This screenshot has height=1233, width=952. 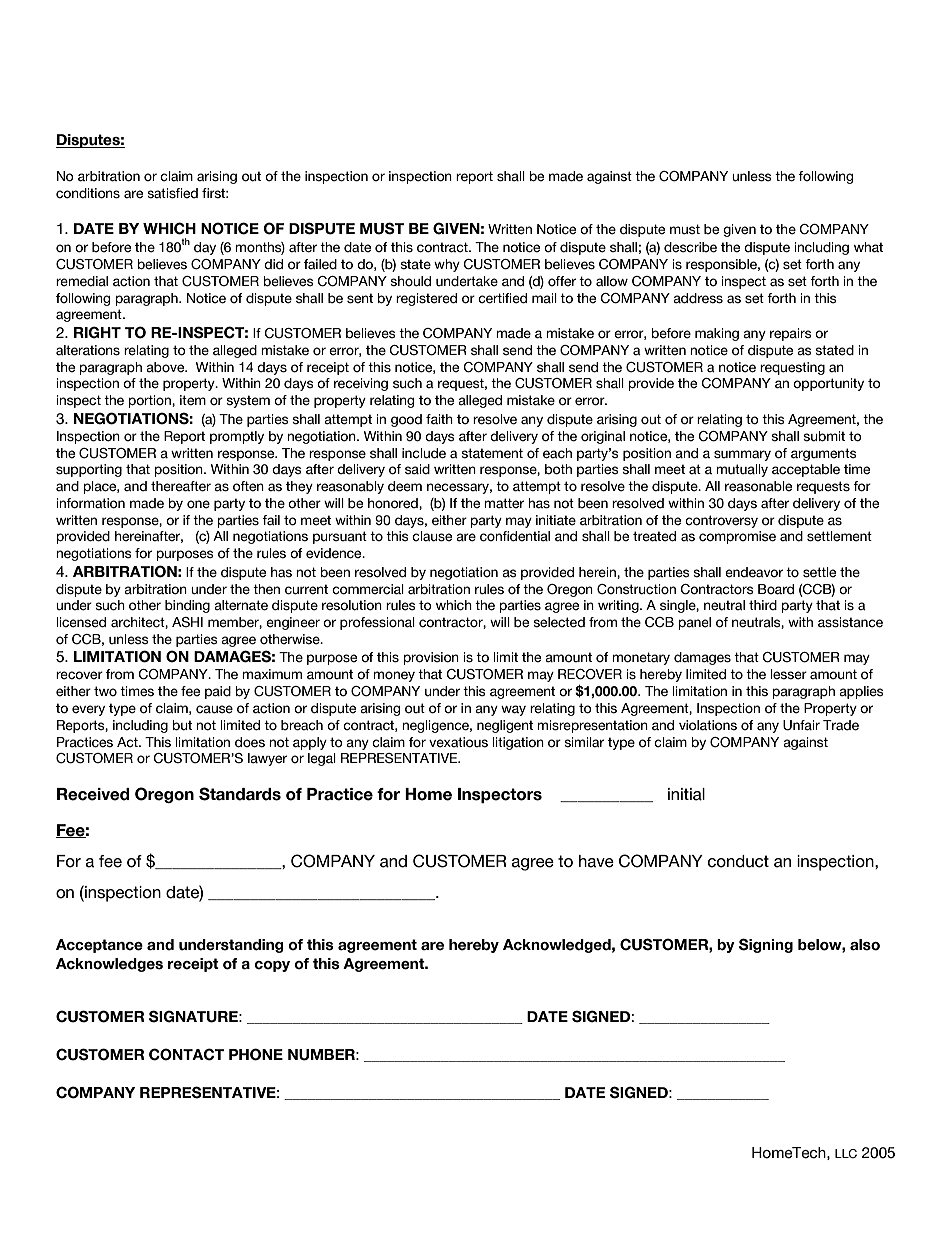 I want to click on conduct, so click(x=738, y=861).
